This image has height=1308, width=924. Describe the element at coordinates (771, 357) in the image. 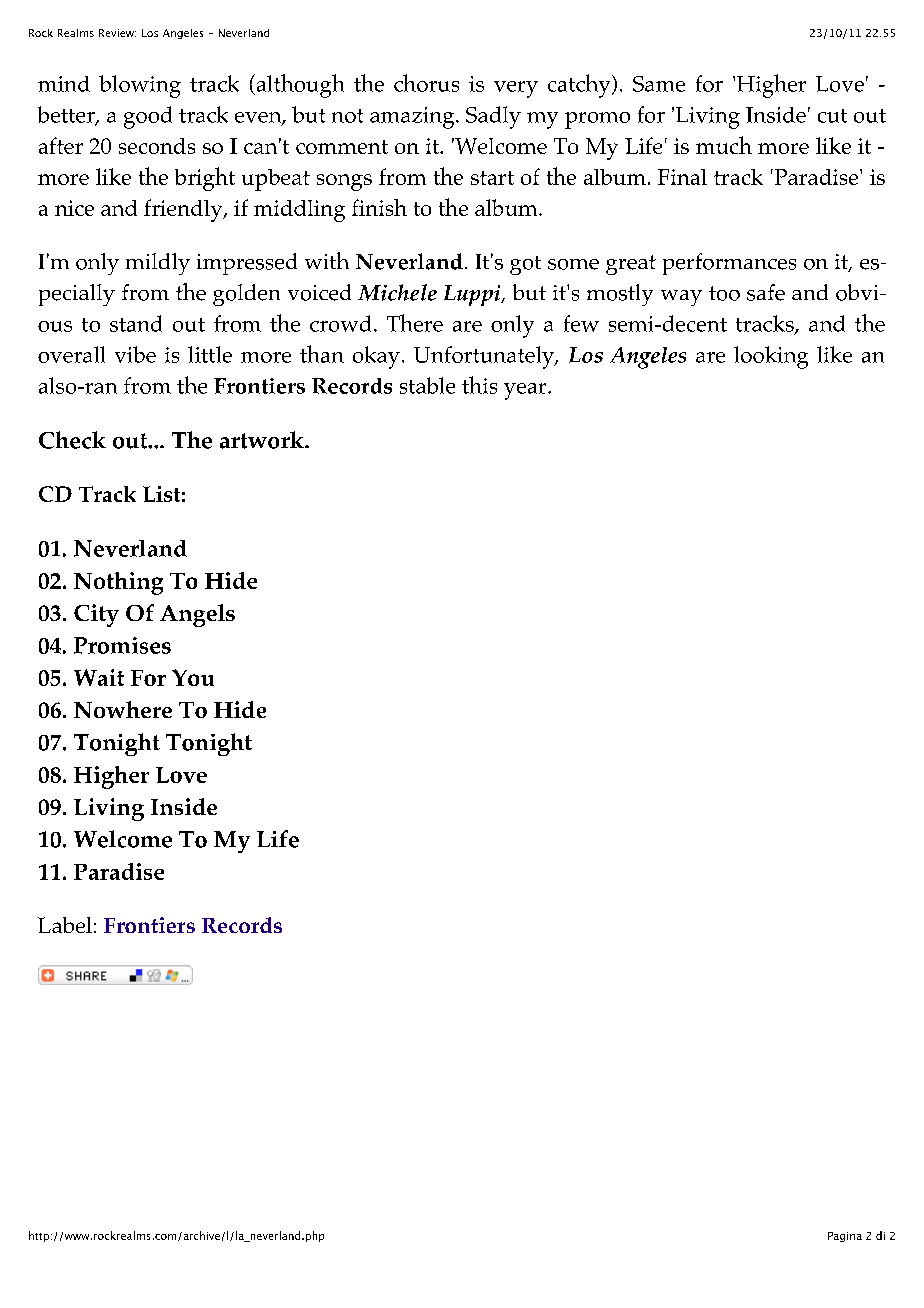

I see `looking` at that location.
